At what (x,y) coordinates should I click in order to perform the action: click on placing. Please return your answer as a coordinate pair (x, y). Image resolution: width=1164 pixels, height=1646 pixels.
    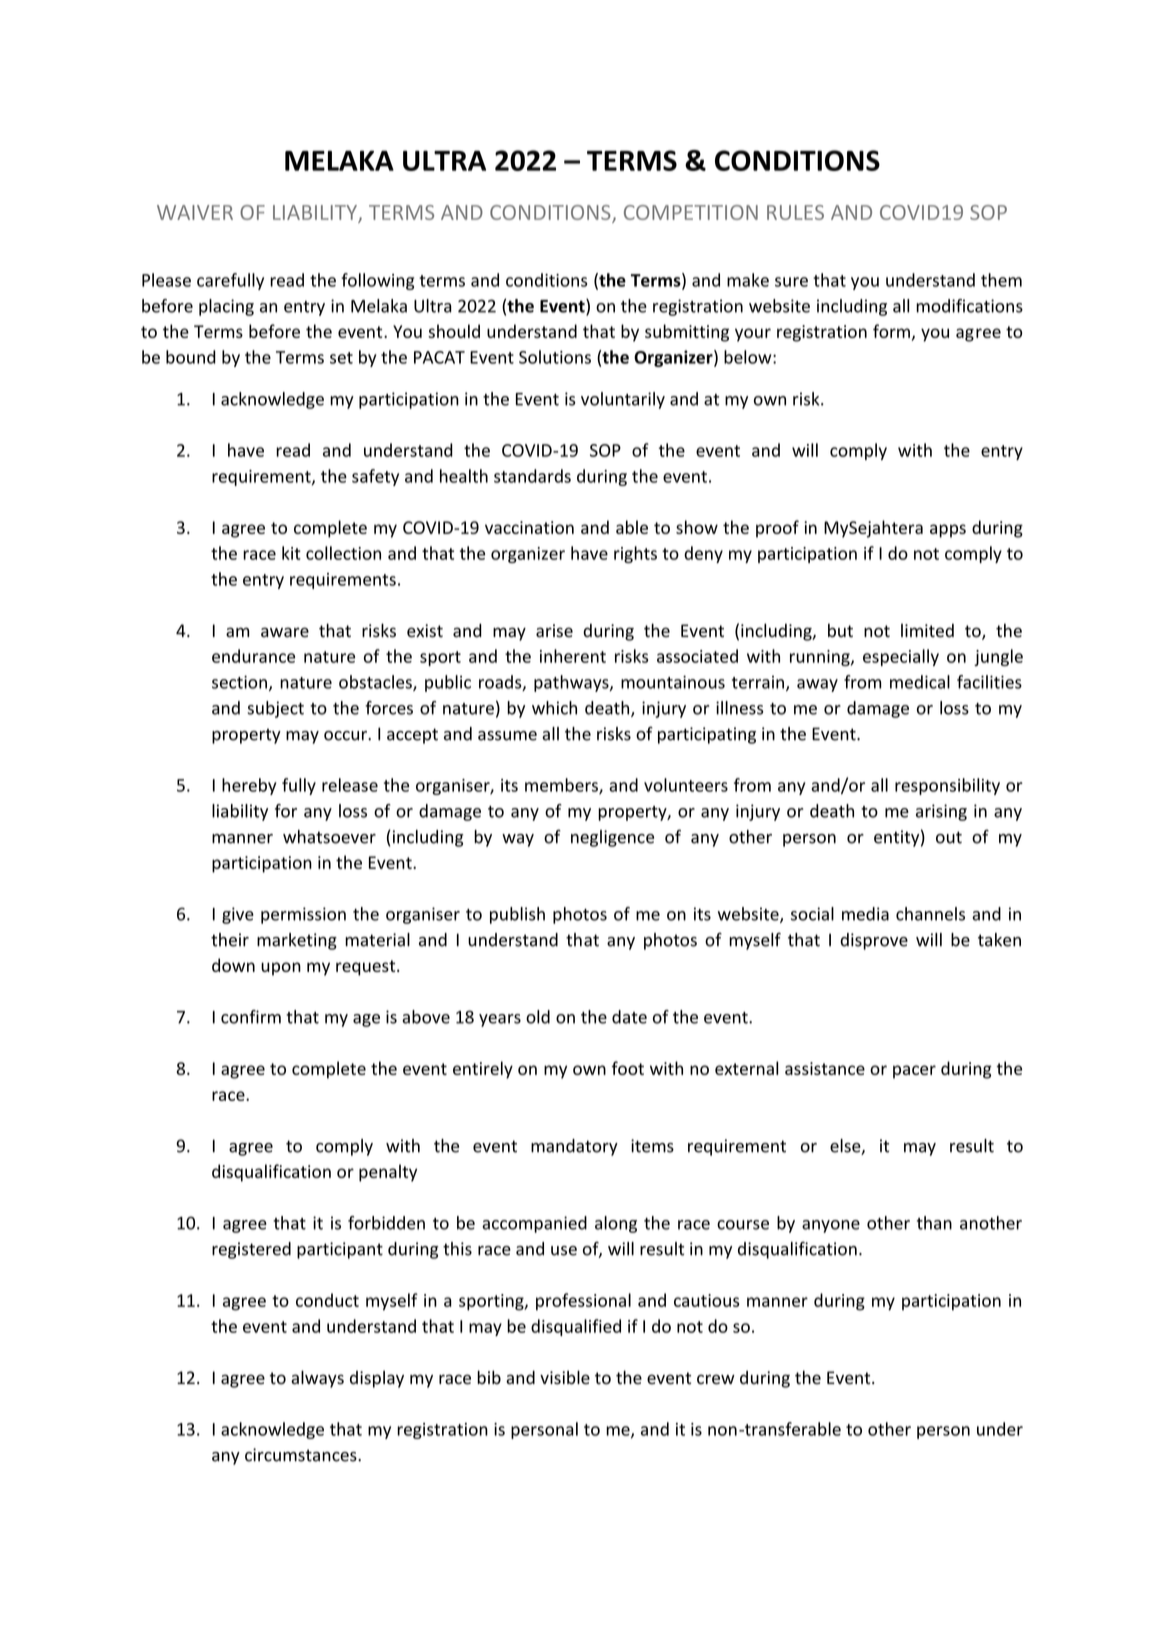
    Looking at the image, I should click on (226, 307).
